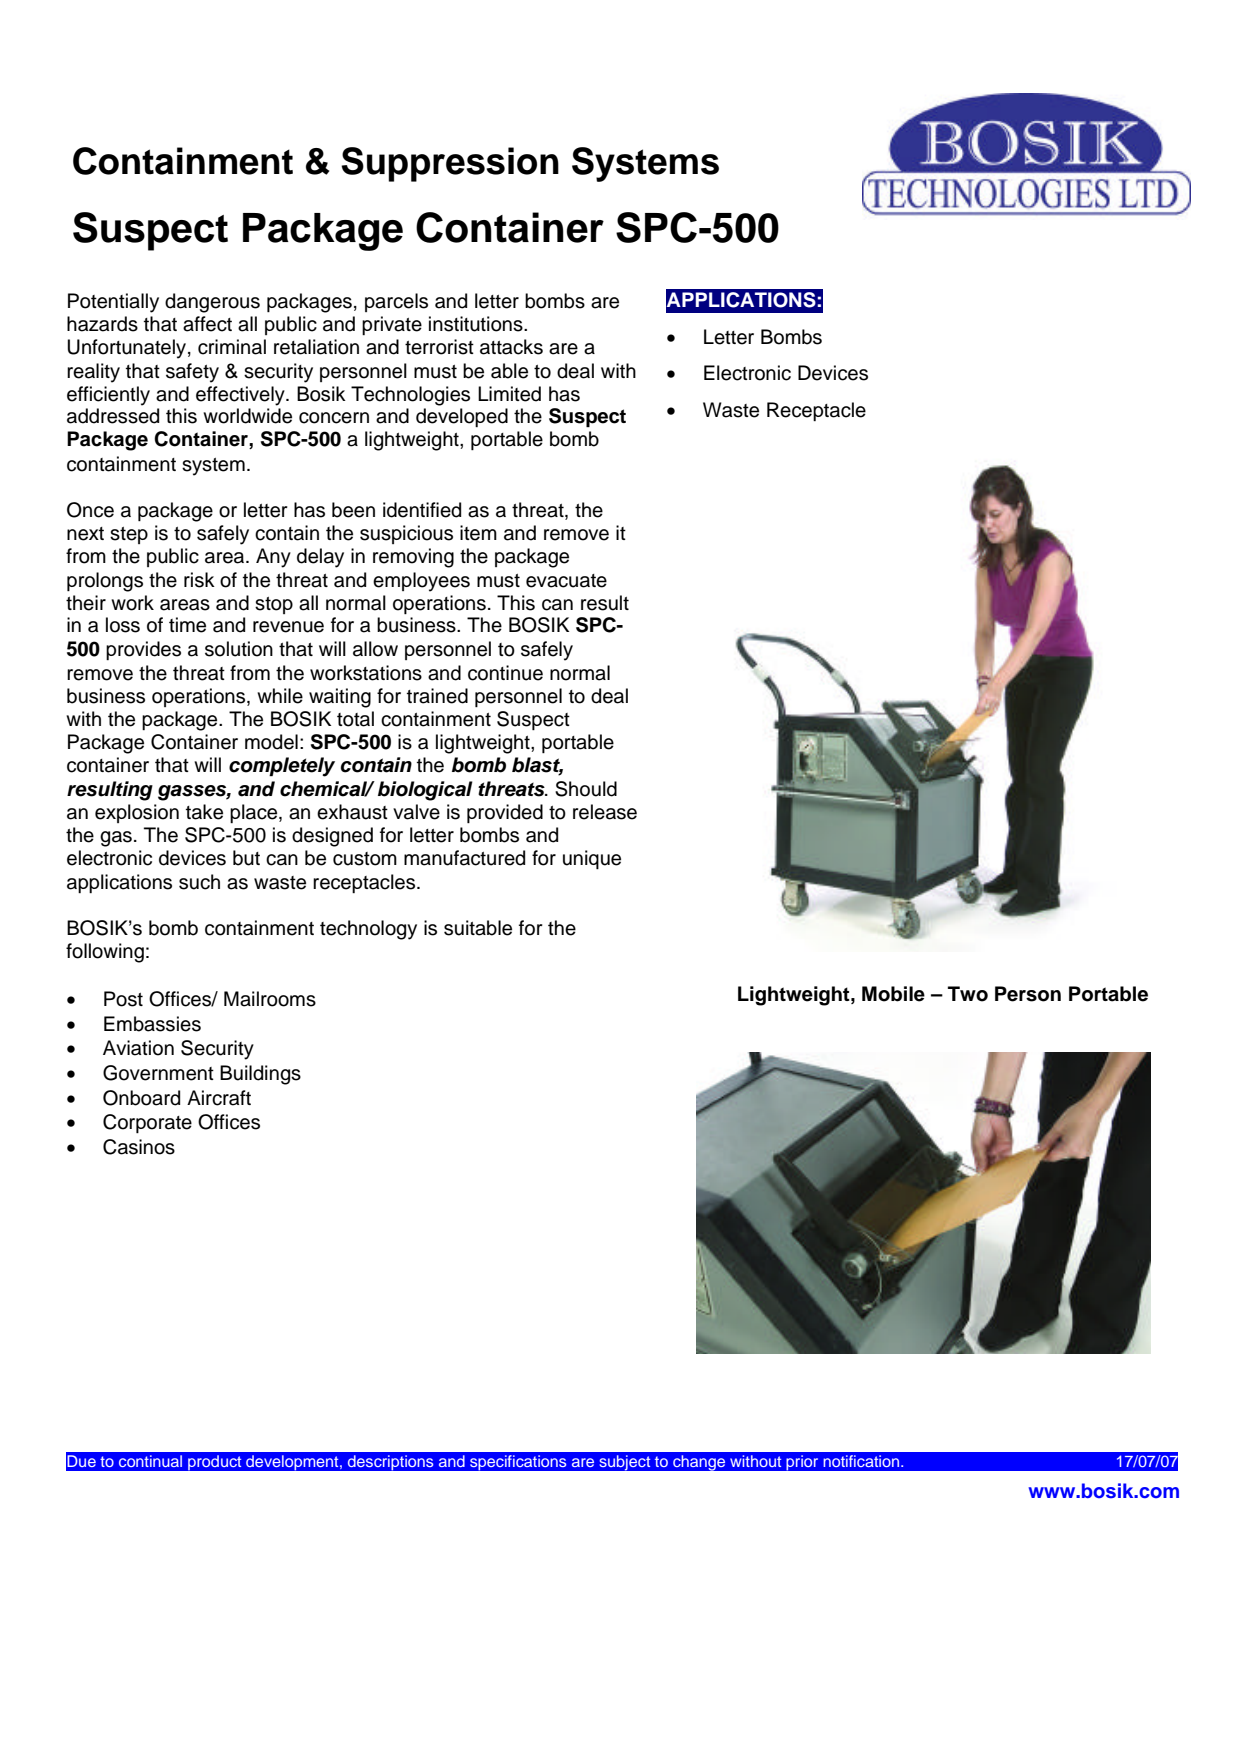 The height and width of the page is (1748, 1235). Describe the element at coordinates (247, 416) in the page. I see `worldwide` at that location.
